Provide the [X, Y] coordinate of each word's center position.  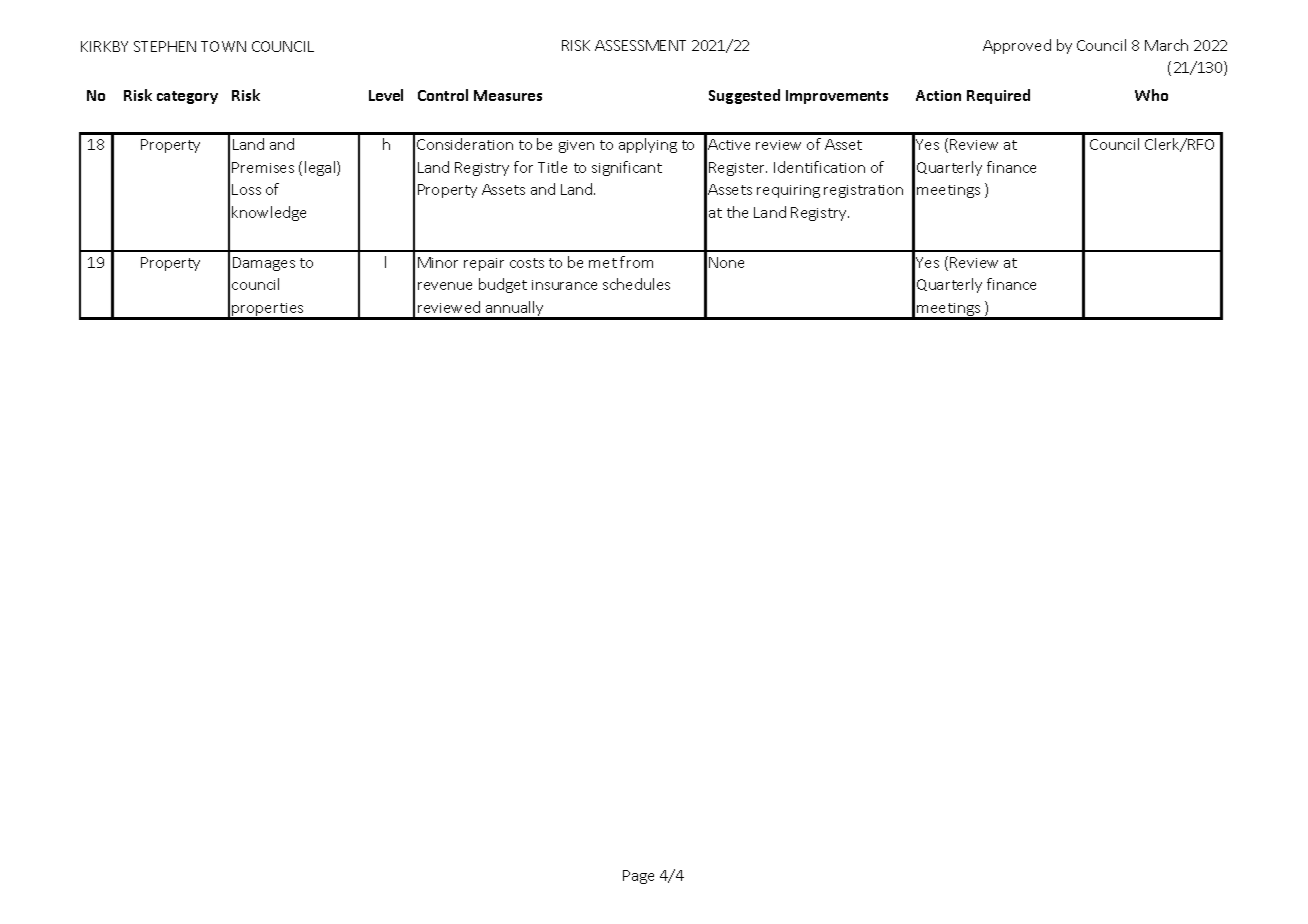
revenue [445, 286]
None [726, 262]
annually [515, 310]
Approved [1017, 46]
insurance [564, 285]
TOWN [223, 46]
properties [268, 311]
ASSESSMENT [640, 45]
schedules [636, 284]
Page [638, 877]
